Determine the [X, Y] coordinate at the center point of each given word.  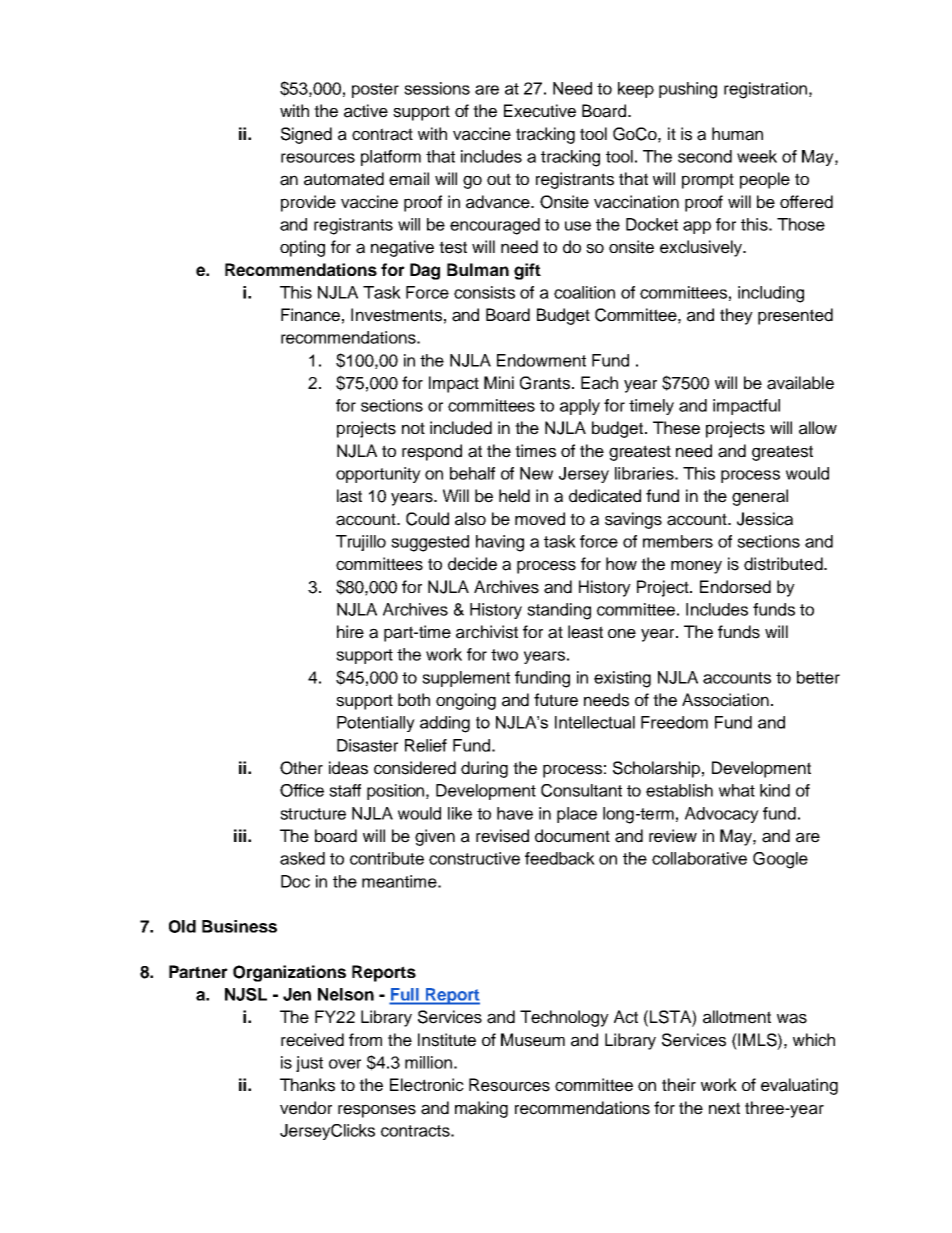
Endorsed [735, 587]
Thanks [307, 1085]
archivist [487, 632]
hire [350, 632]
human [737, 134]
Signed [306, 135]
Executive [540, 111]
